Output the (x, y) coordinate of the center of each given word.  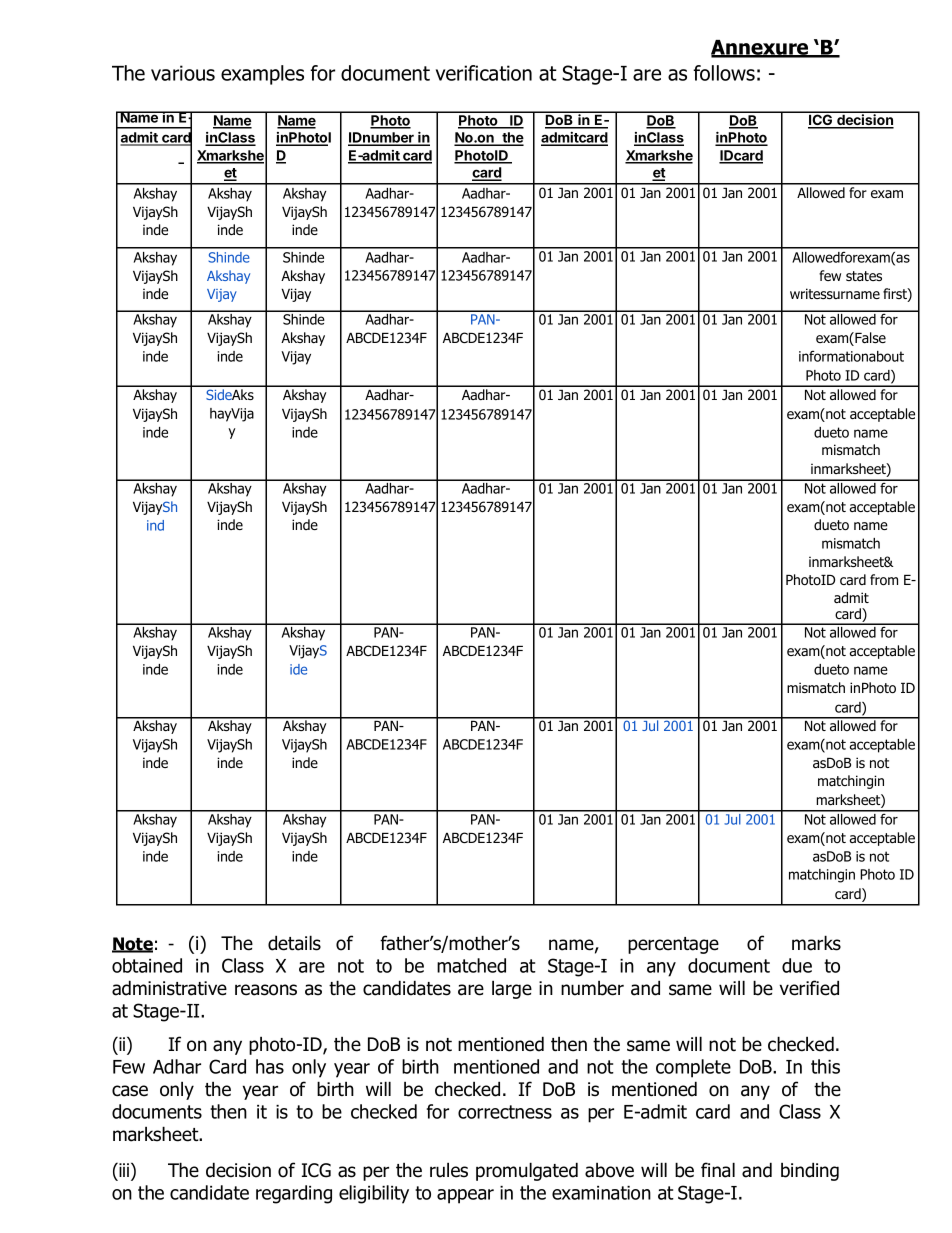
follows (724, 73)
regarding (294, 1194)
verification (484, 73)
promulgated (527, 1171)
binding (810, 1171)
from (884, 579)
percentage (673, 945)
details (294, 943)
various (183, 73)
